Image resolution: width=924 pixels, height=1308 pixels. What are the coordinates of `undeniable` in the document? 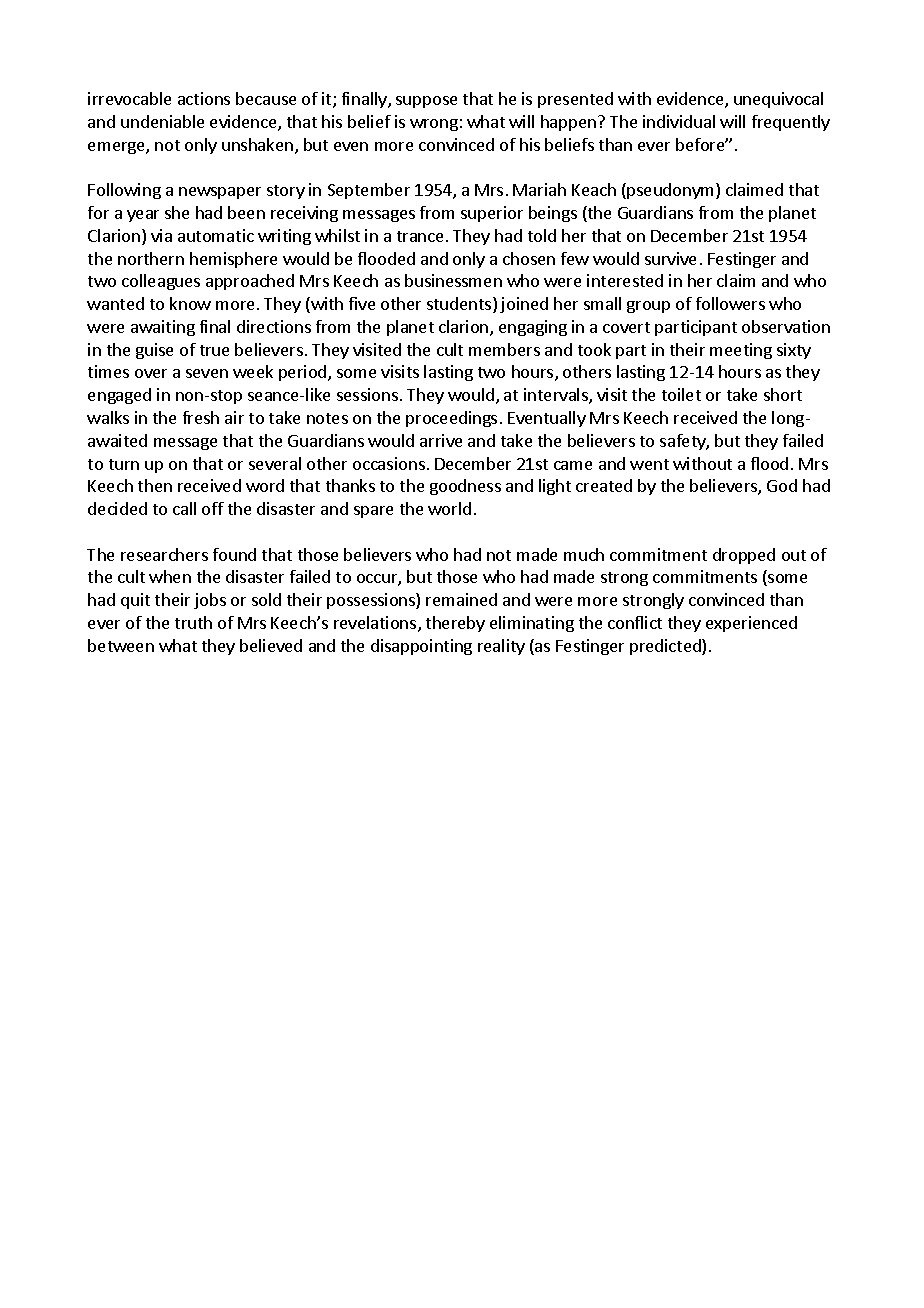 It's located at (162, 121).
